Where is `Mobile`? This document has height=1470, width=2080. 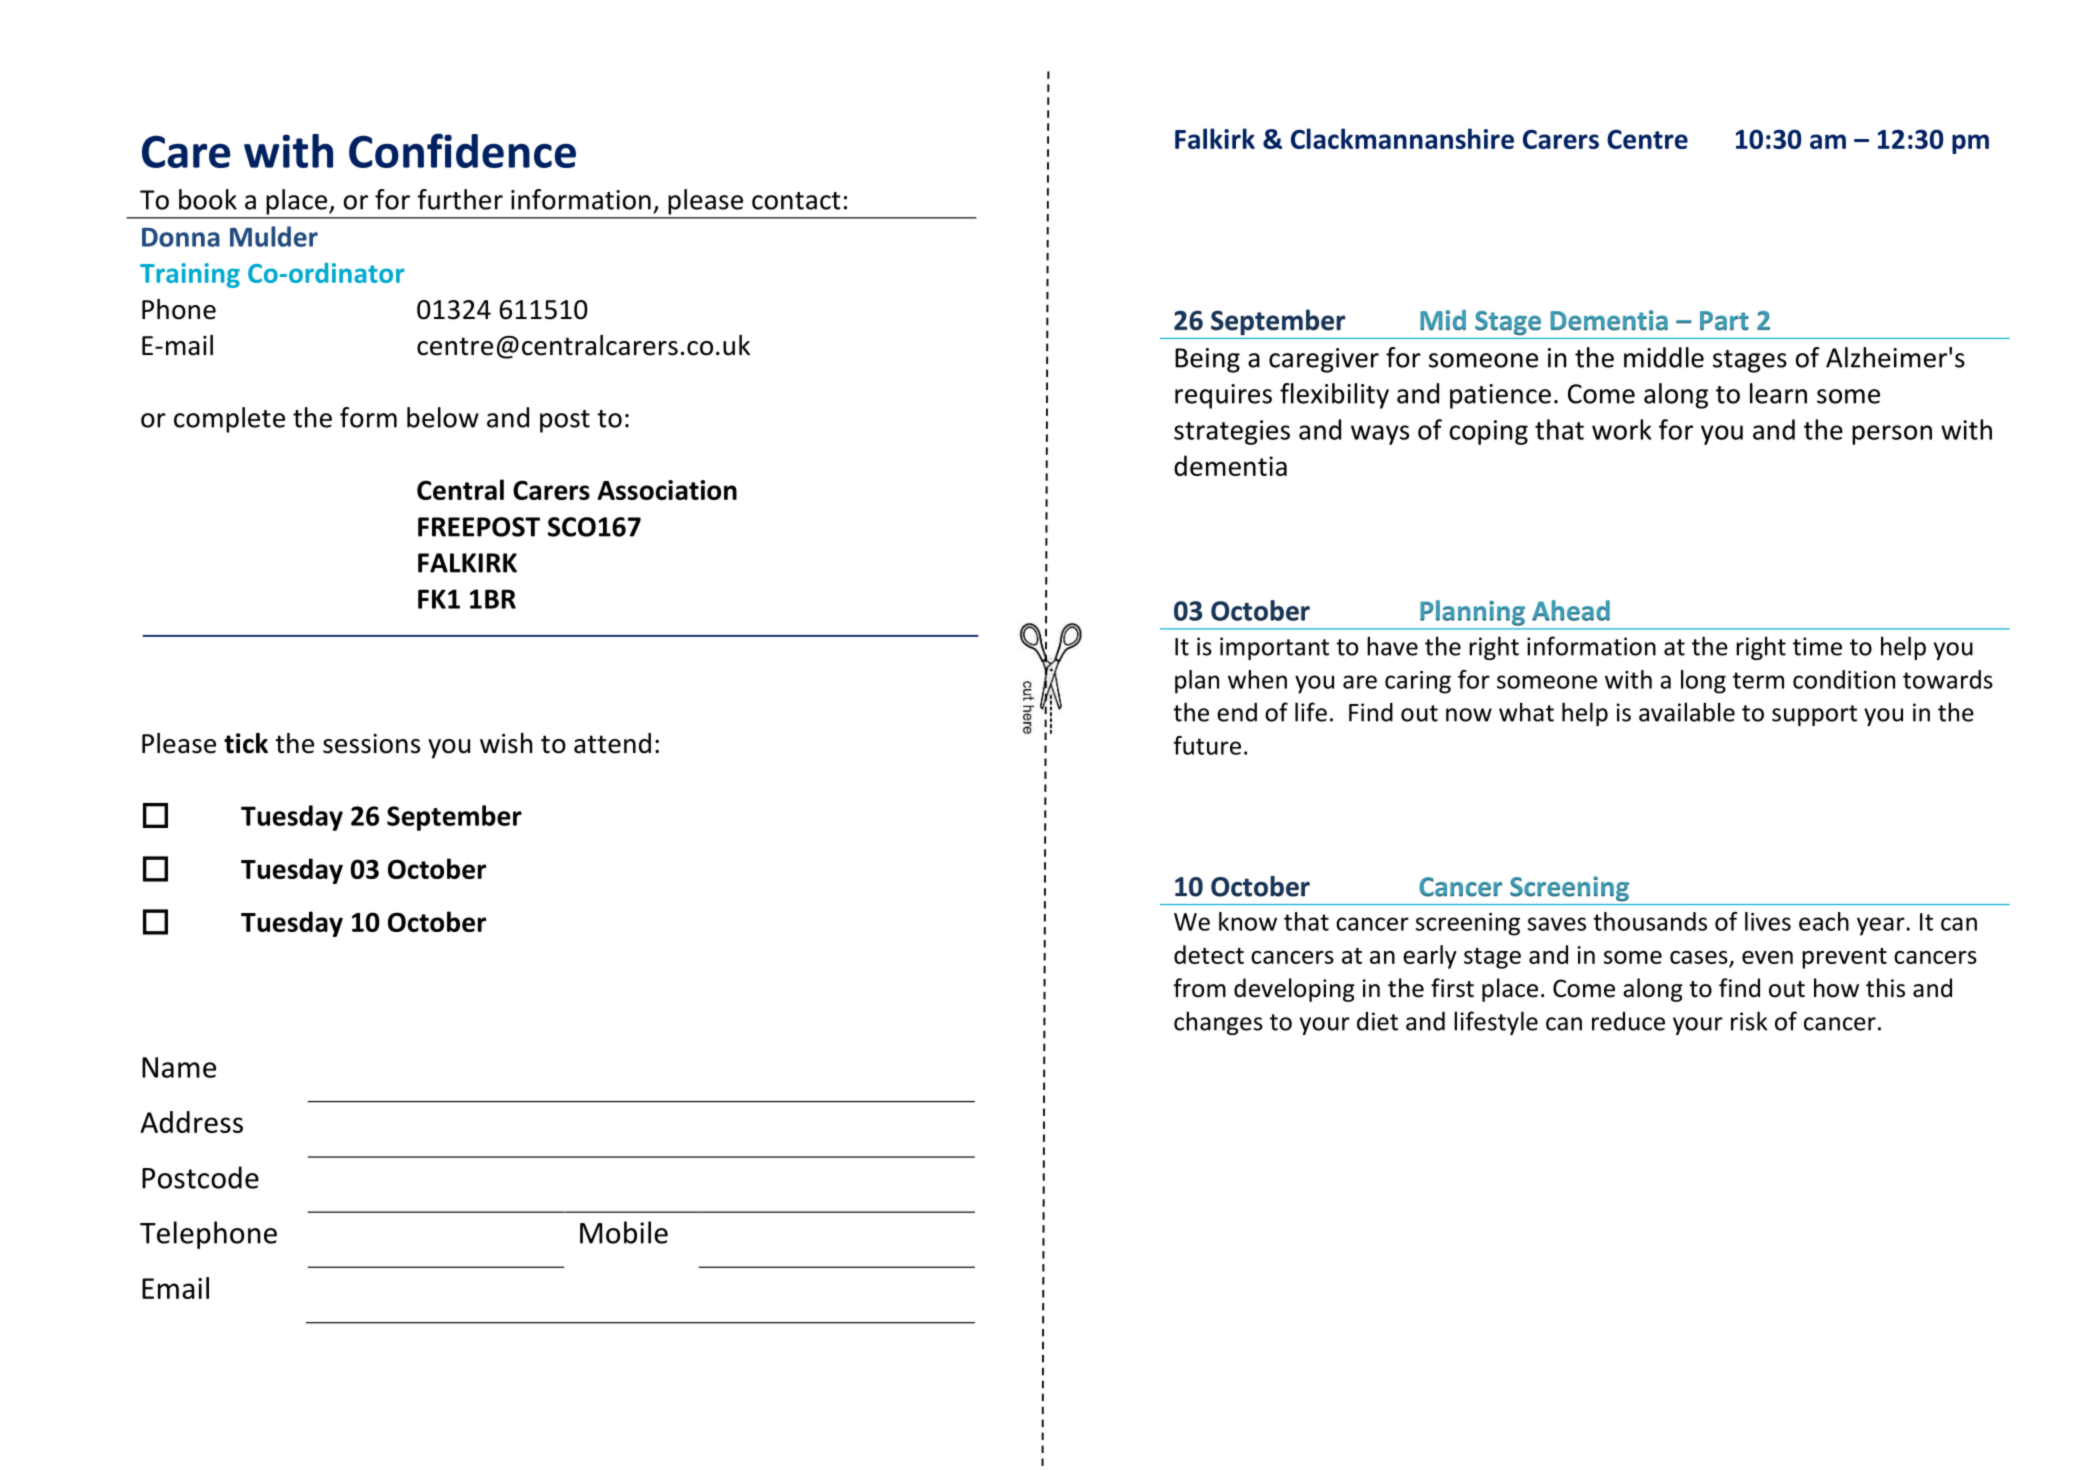 Mobile is located at coordinates (624, 1232).
